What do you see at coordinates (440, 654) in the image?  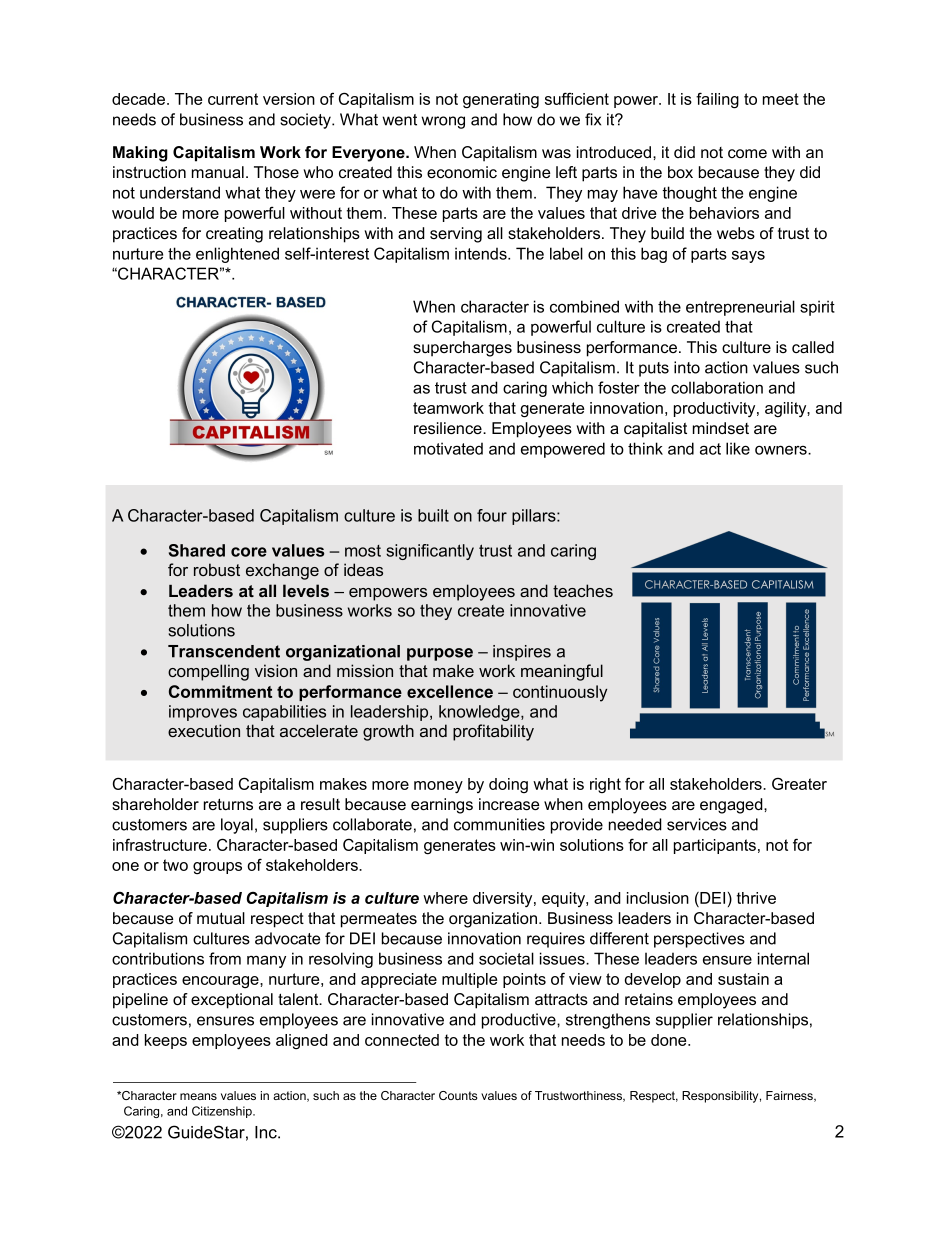 I see `purpose` at bounding box center [440, 654].
